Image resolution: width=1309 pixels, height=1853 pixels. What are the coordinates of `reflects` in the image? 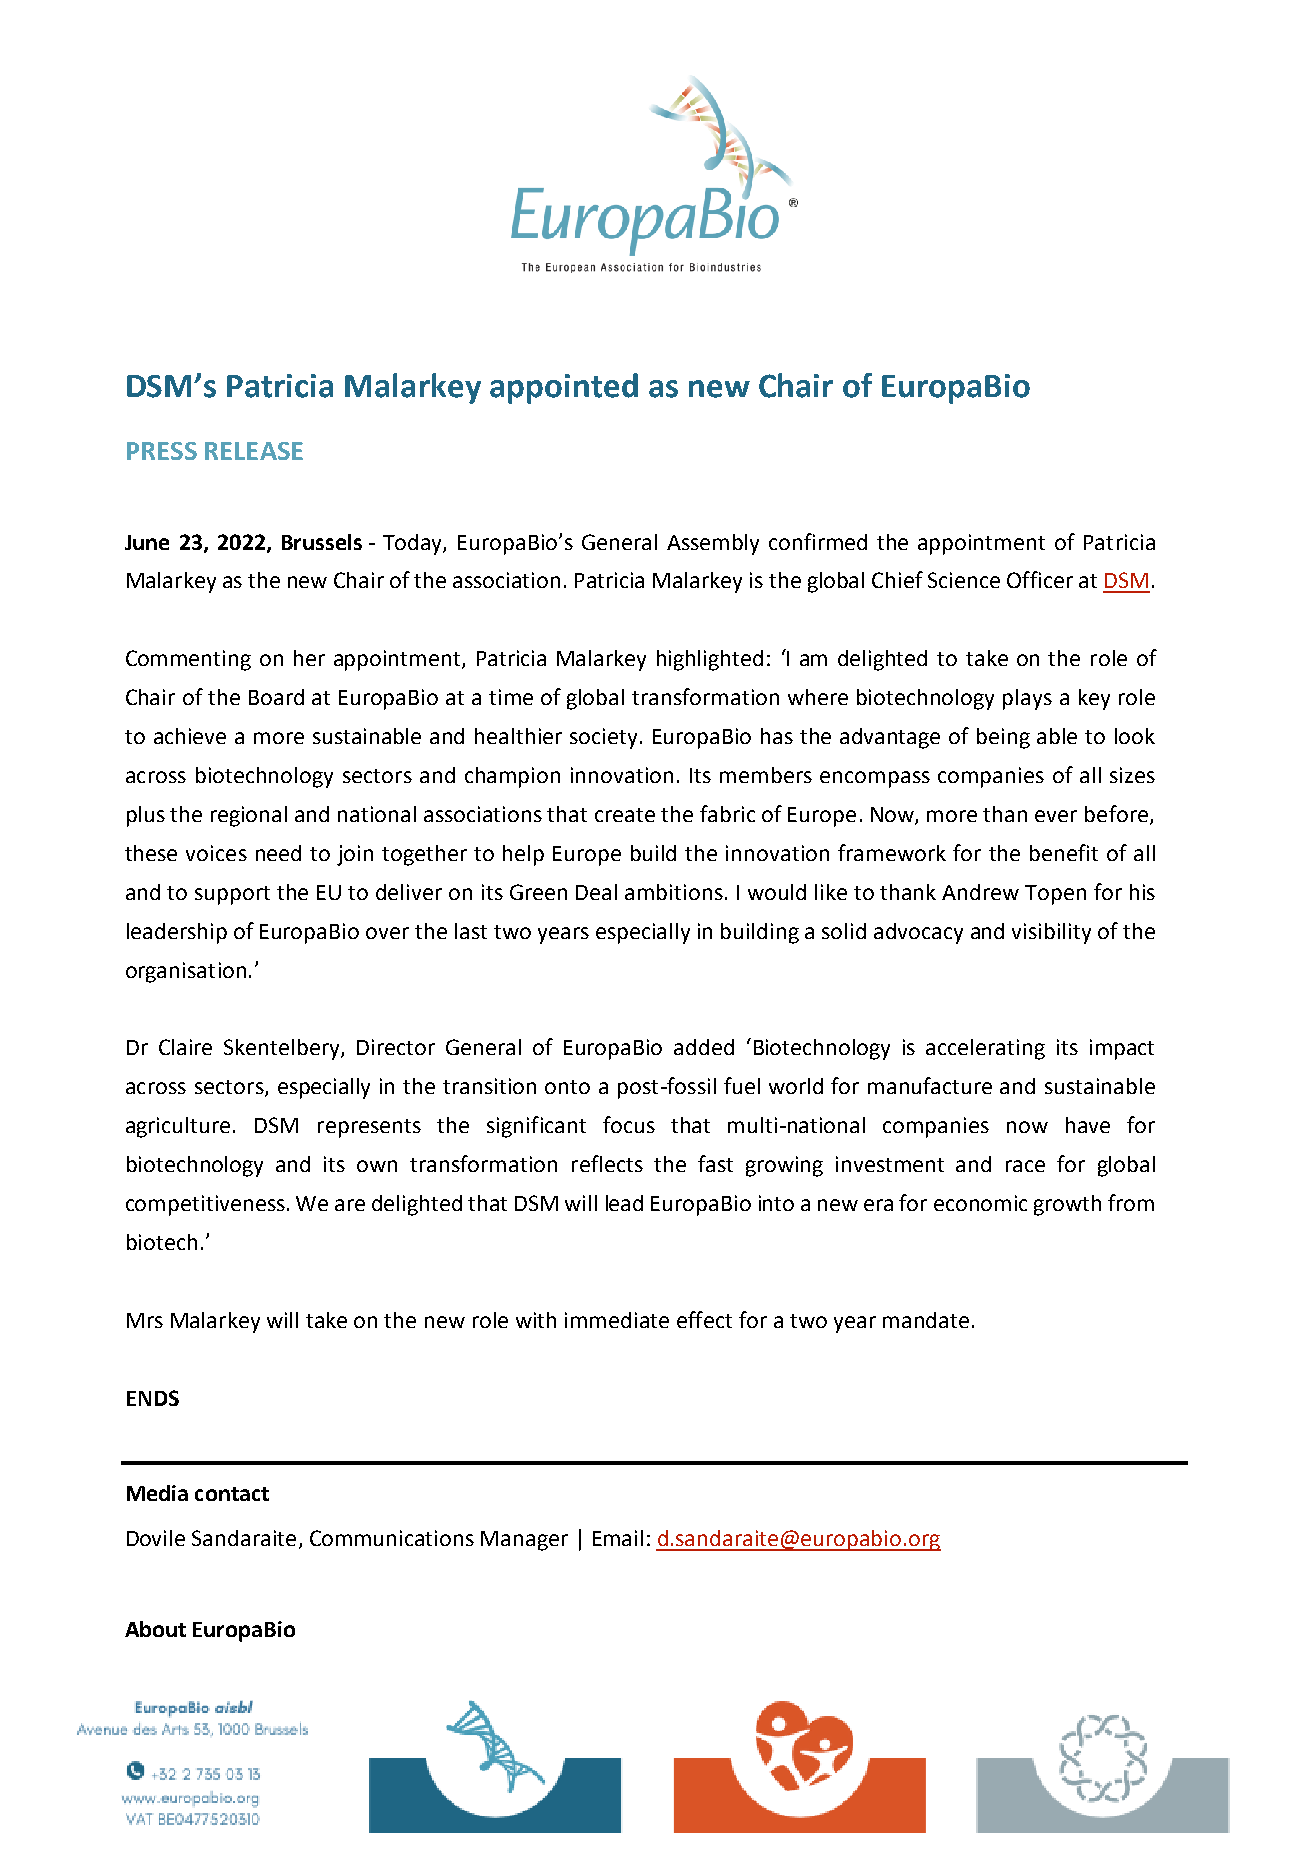 It's located at (607, 1163).
